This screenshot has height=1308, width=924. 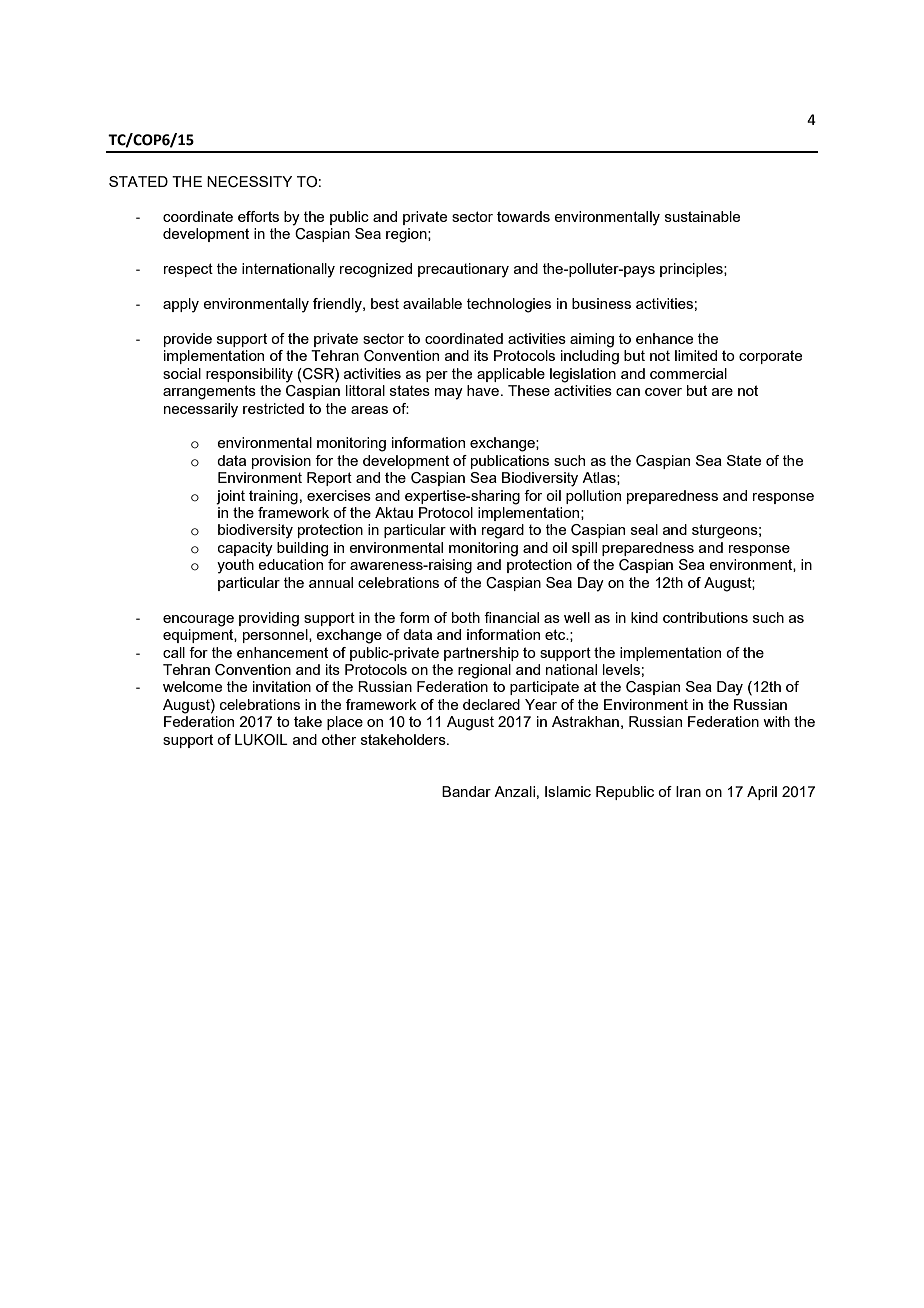 I want to click on Bandar, so click(x=466, y=791).
